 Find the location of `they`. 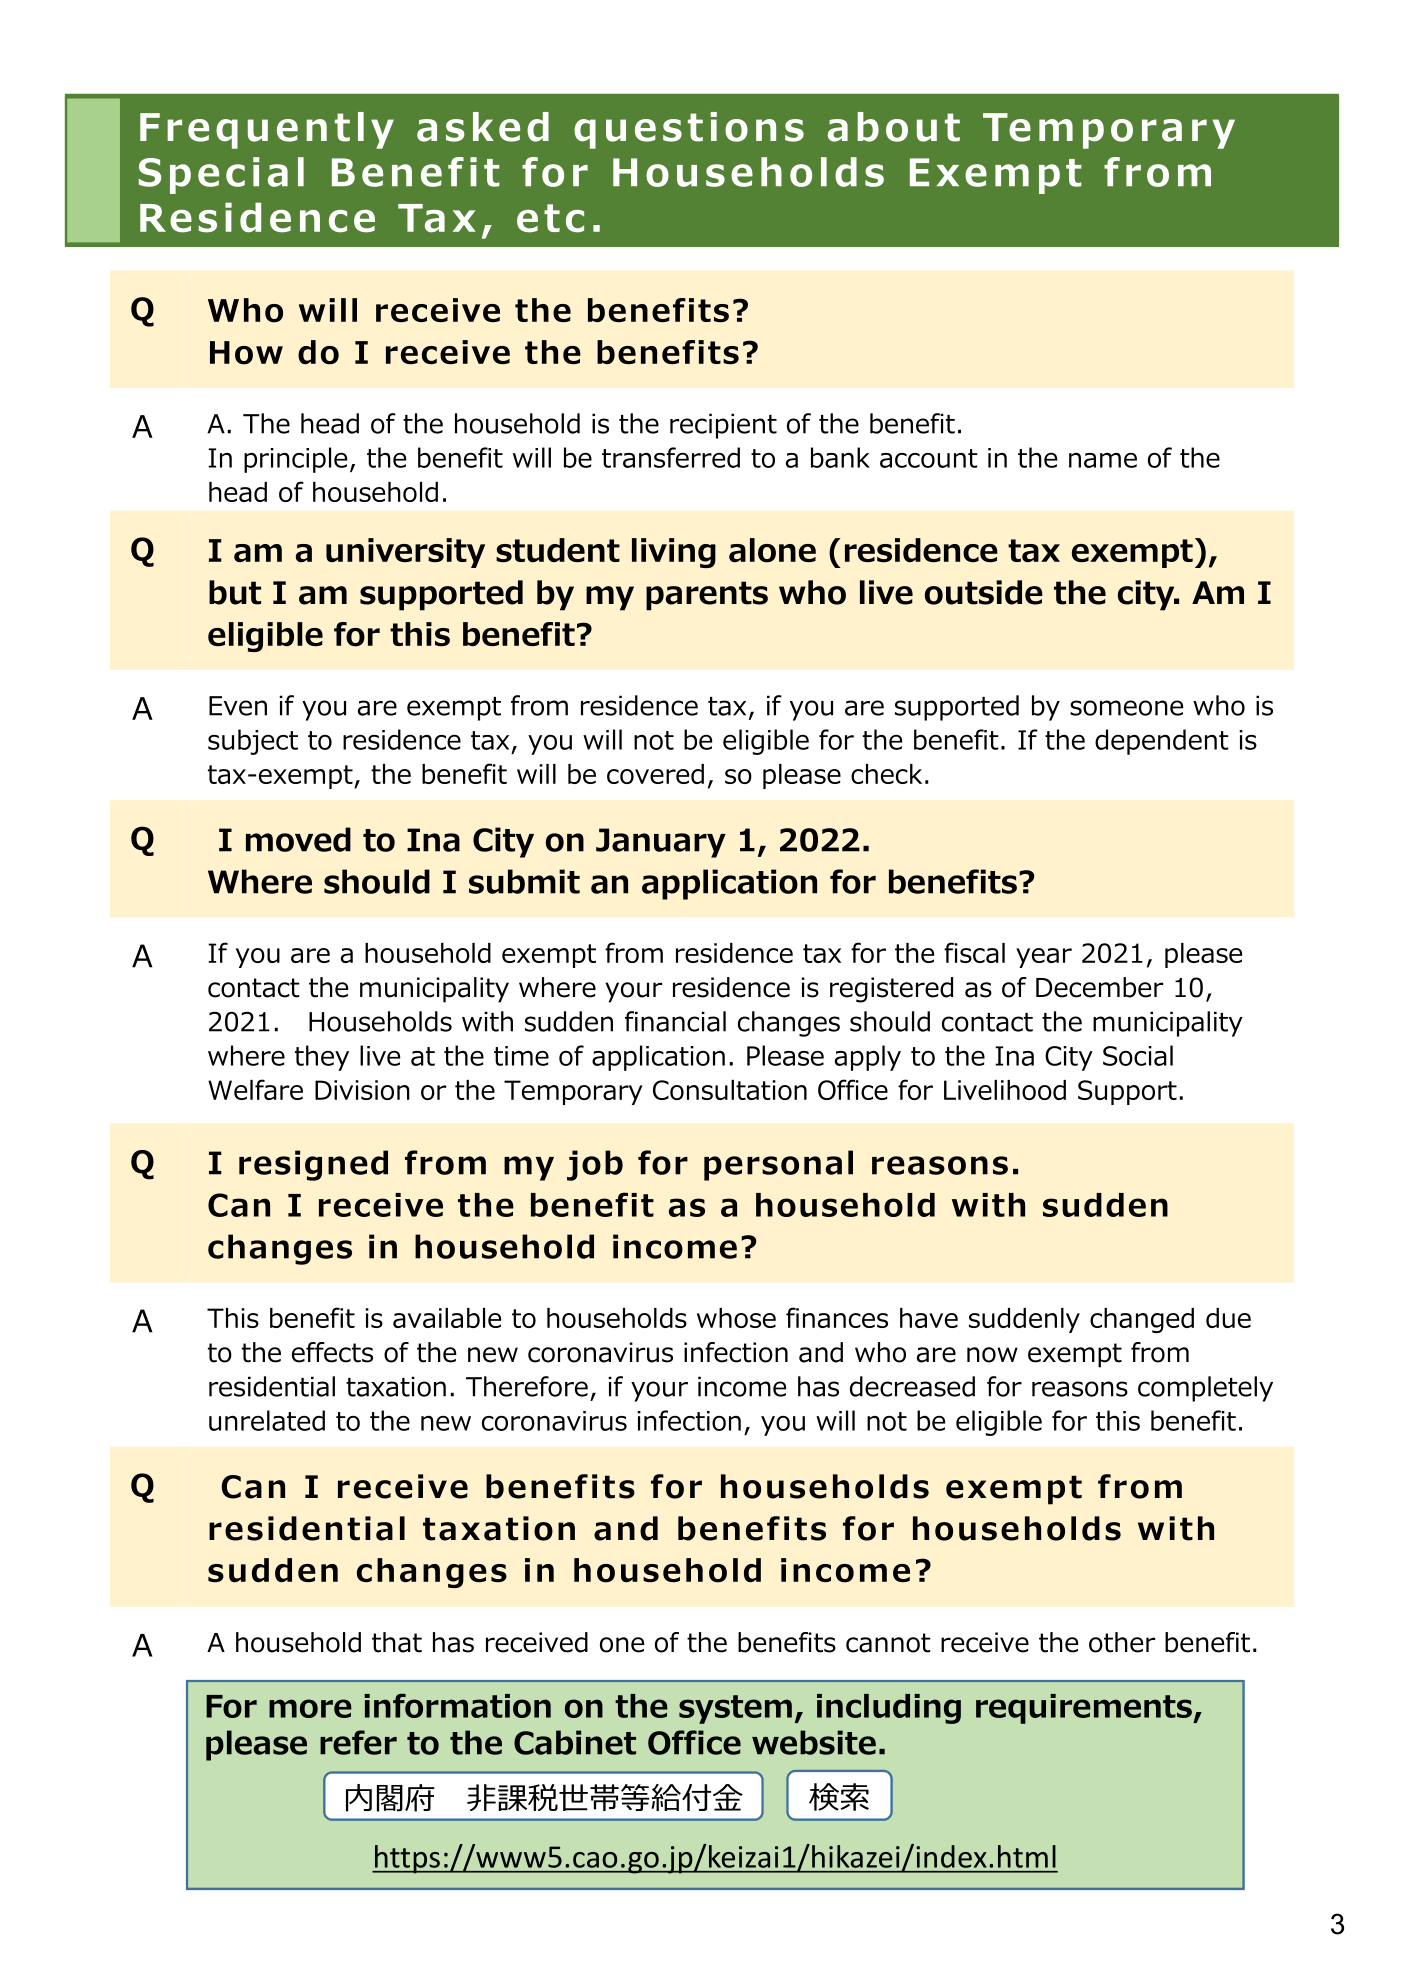

they is located at coordinates (322, 1058).
